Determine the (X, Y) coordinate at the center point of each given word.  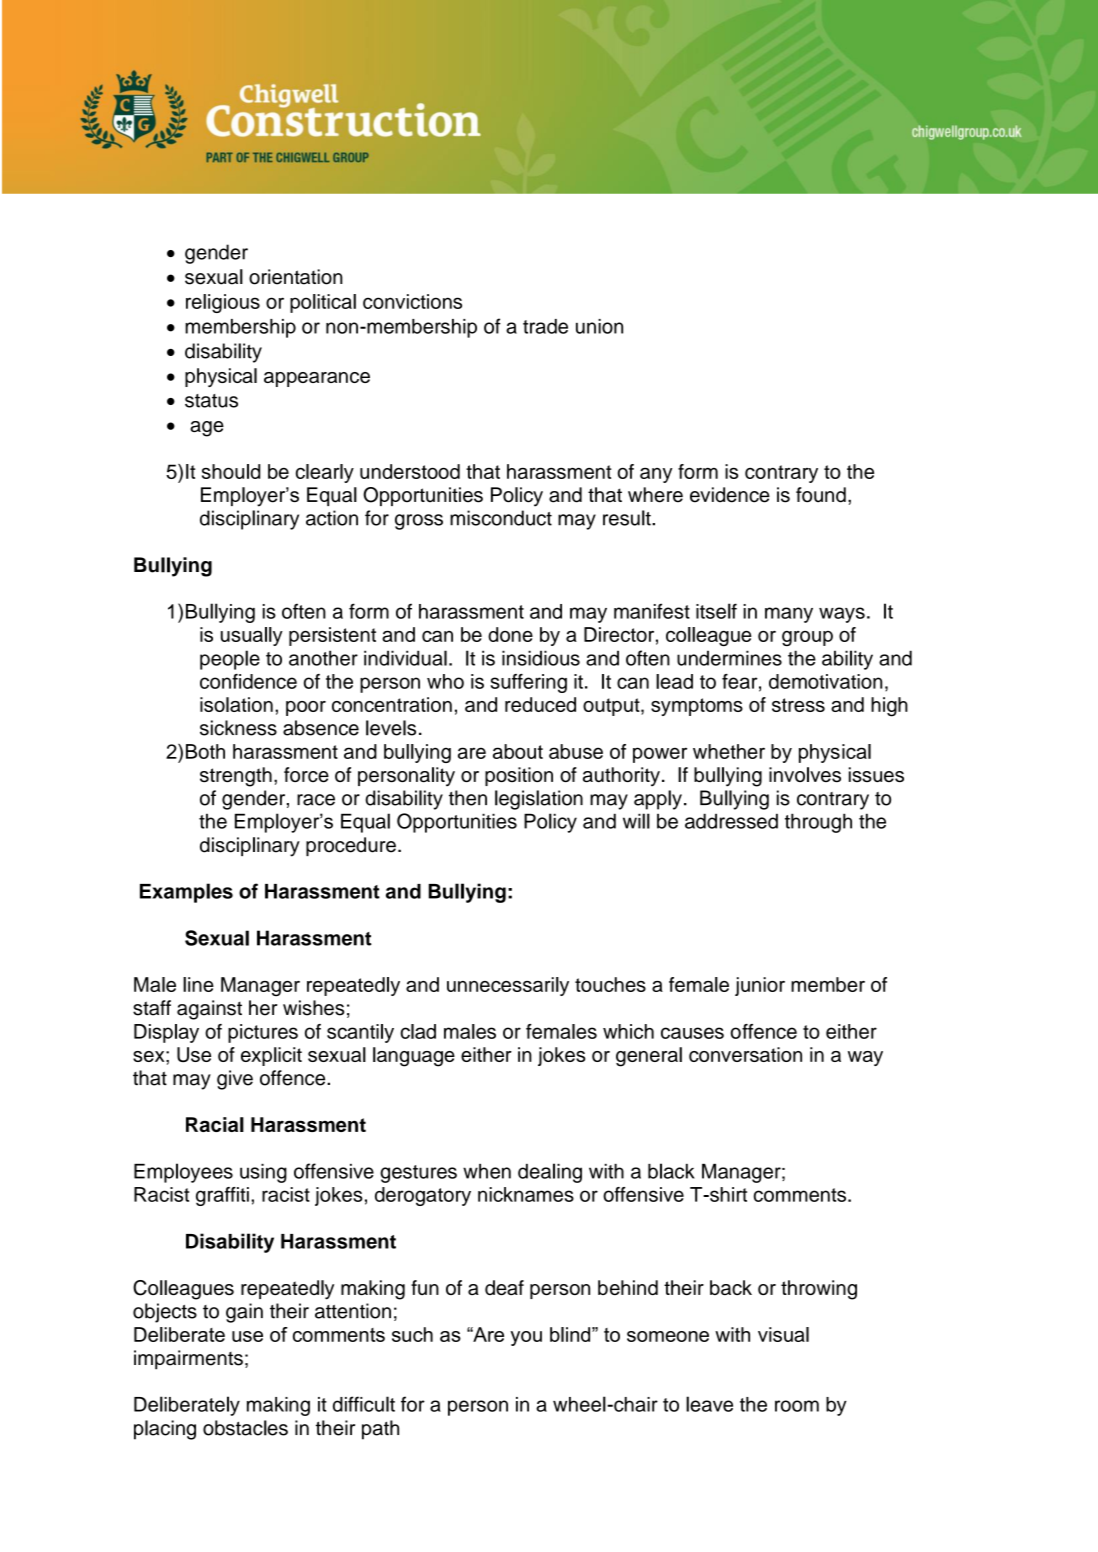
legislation (539, 800)
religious (223, 303)
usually (252, 636)
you (526, 1338)
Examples (186, 893)
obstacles (245, 1428)
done (510, 634)
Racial (215, 1124)
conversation (745, 1054)
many (789, 615)
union (599, 326)
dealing (550, 1173)
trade (545, 326)
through (818, 823)
